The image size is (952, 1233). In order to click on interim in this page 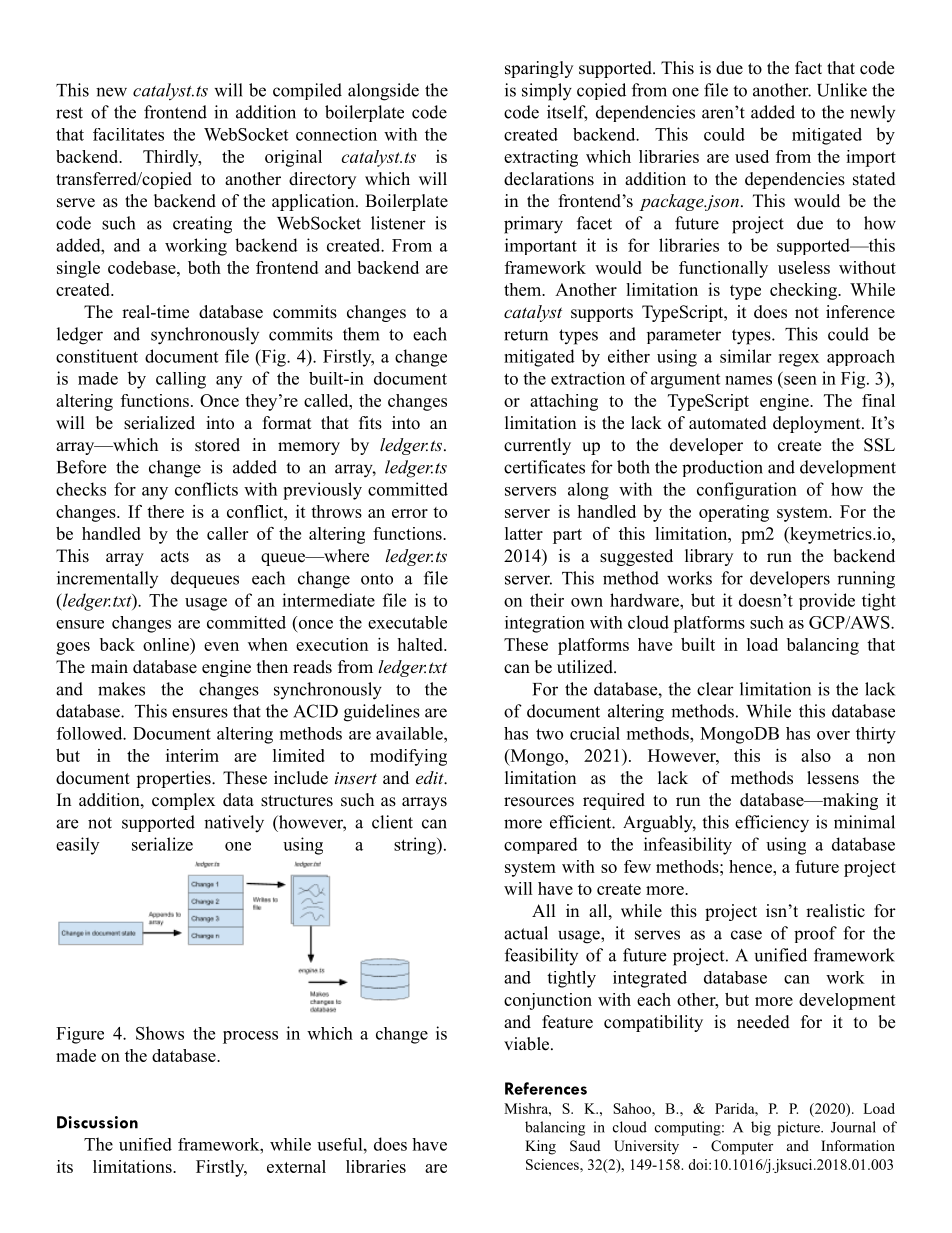, I will do `click(192, 755)`.
